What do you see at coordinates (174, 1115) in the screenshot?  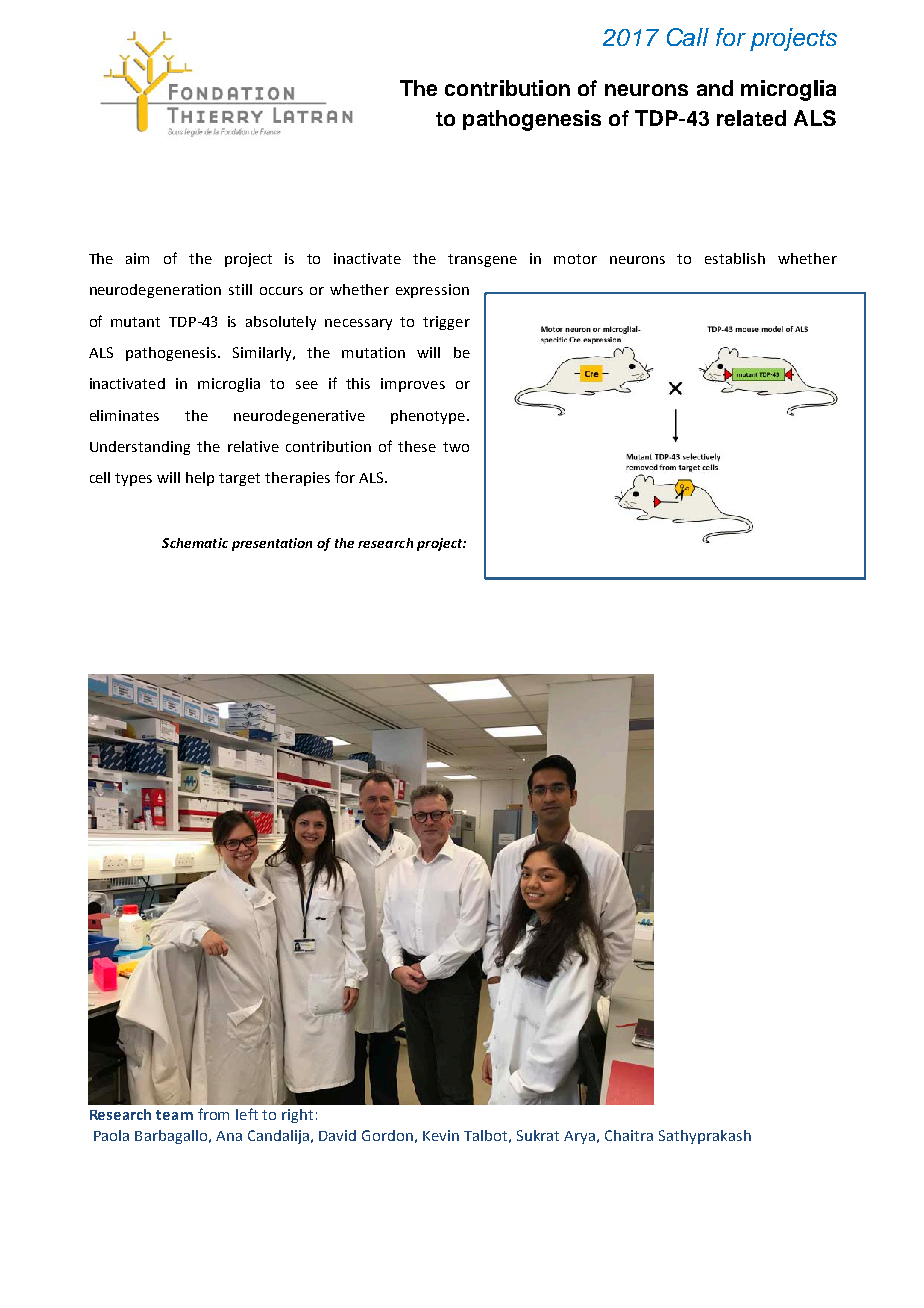 I see `team` at bounding box center [174, 1115].
